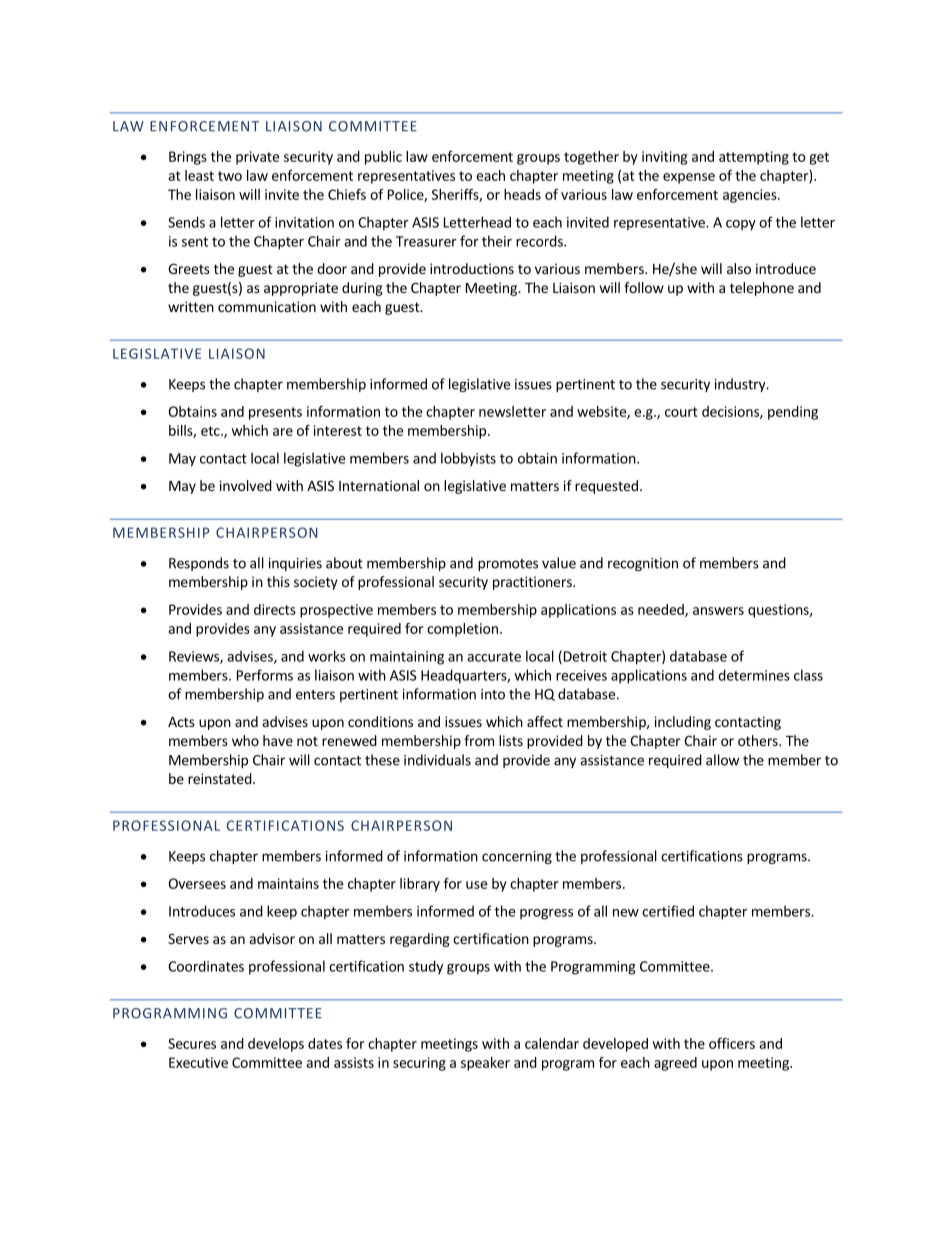  I want to click on lobbyists, so click(468, 459).
